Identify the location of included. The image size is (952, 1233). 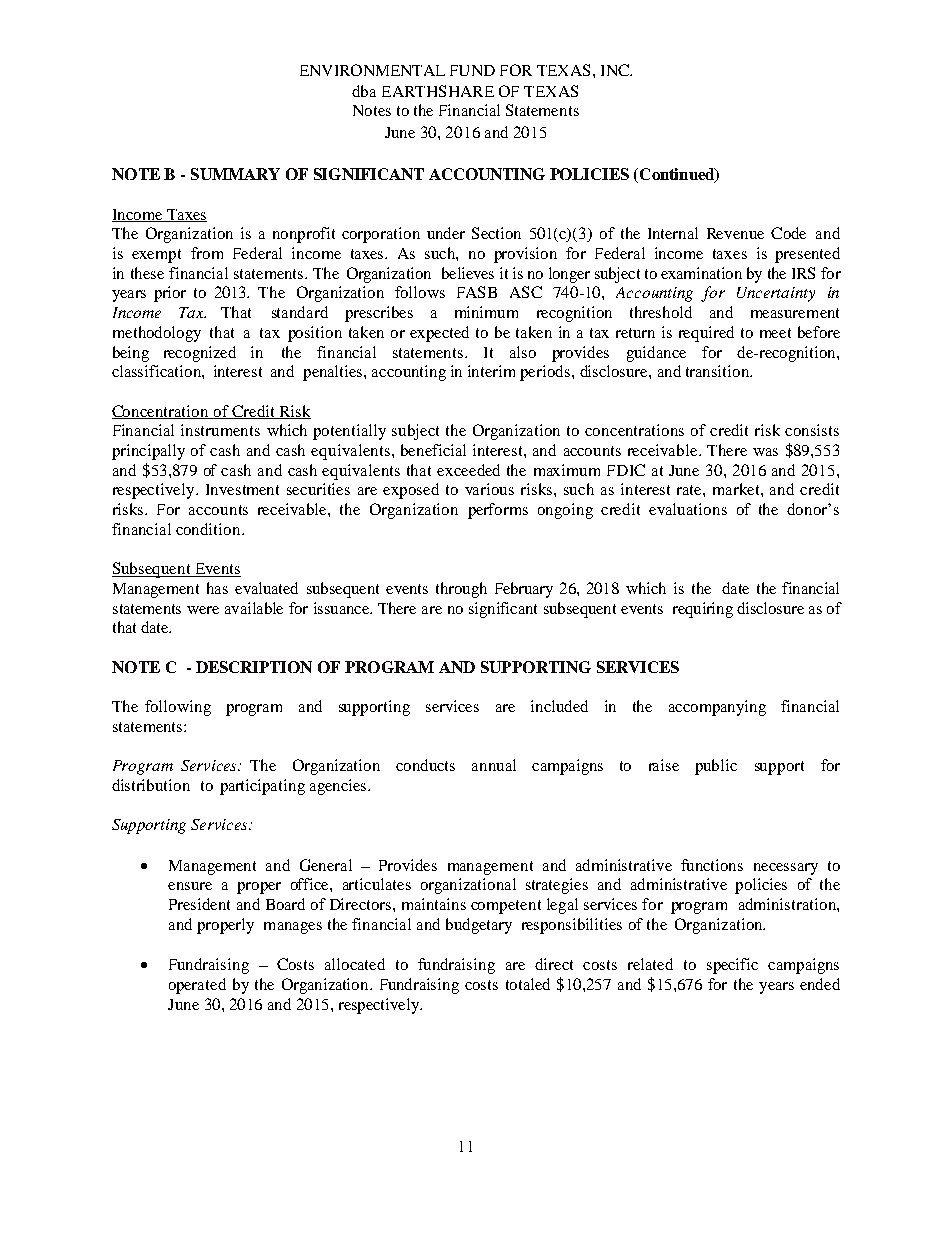
(559, 706).
